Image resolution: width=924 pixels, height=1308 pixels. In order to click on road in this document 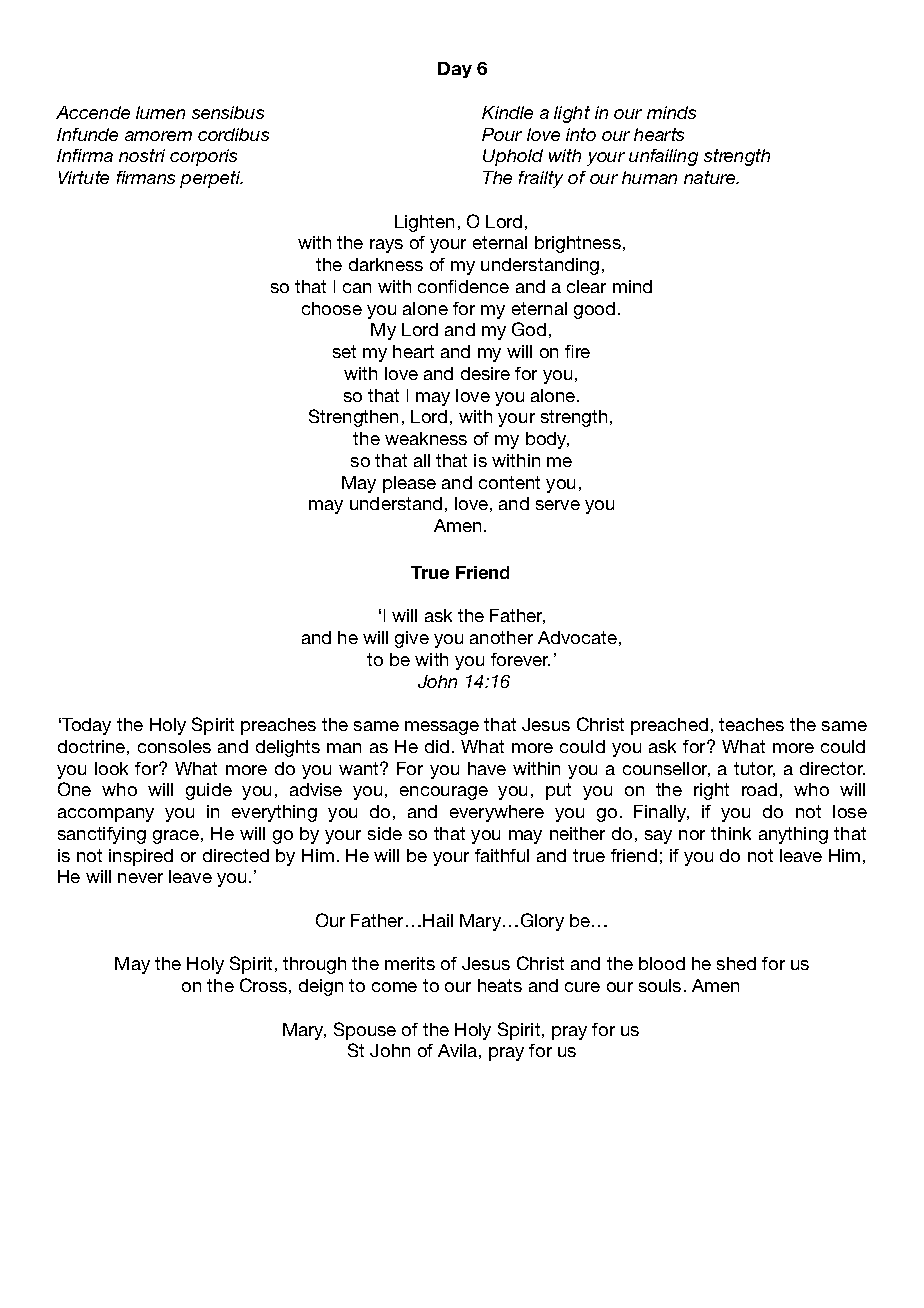, I will do `click(759, 789)`.
